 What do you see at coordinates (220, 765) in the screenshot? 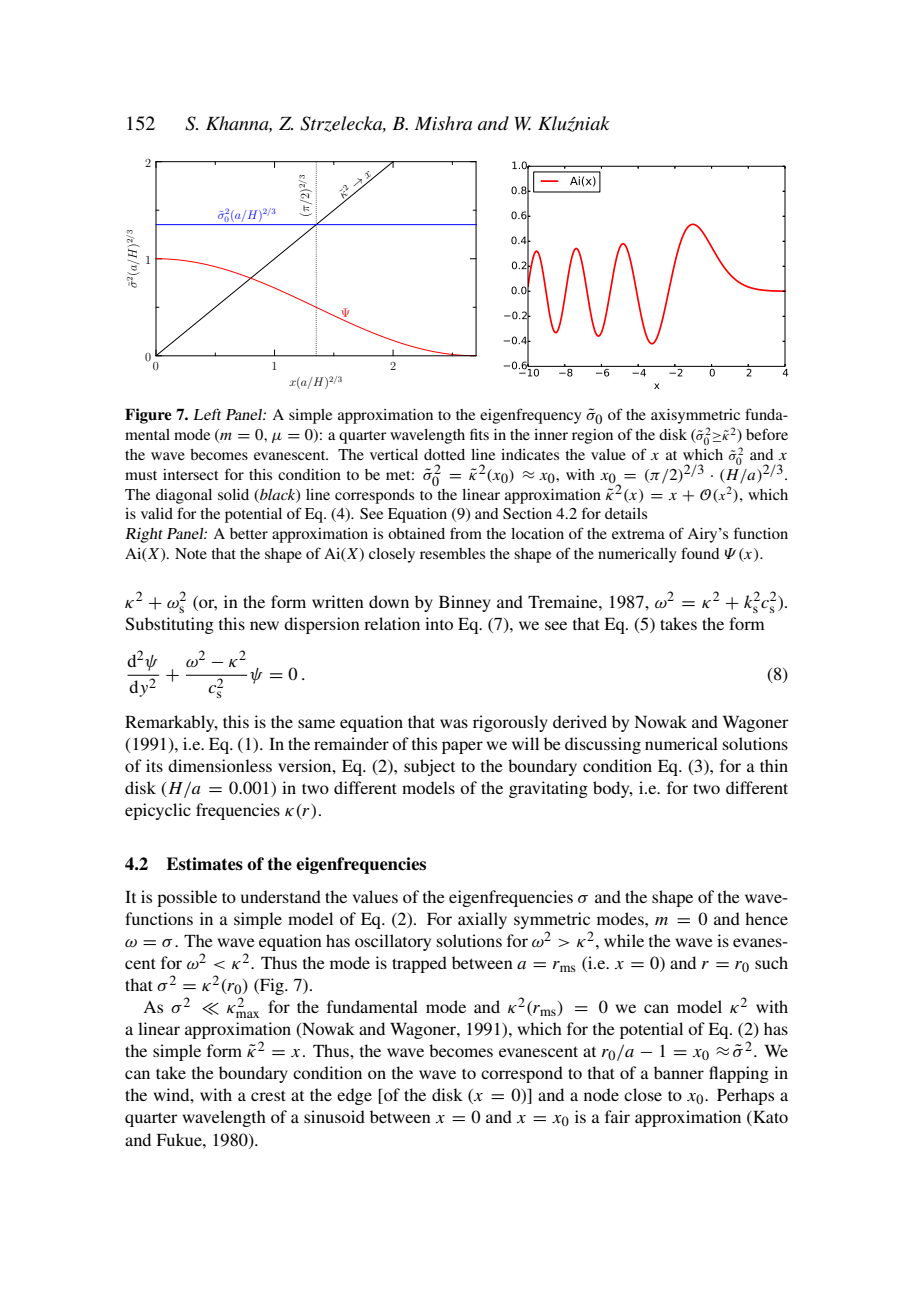
I see `dimensionless` at bounding box center [220, 765].
